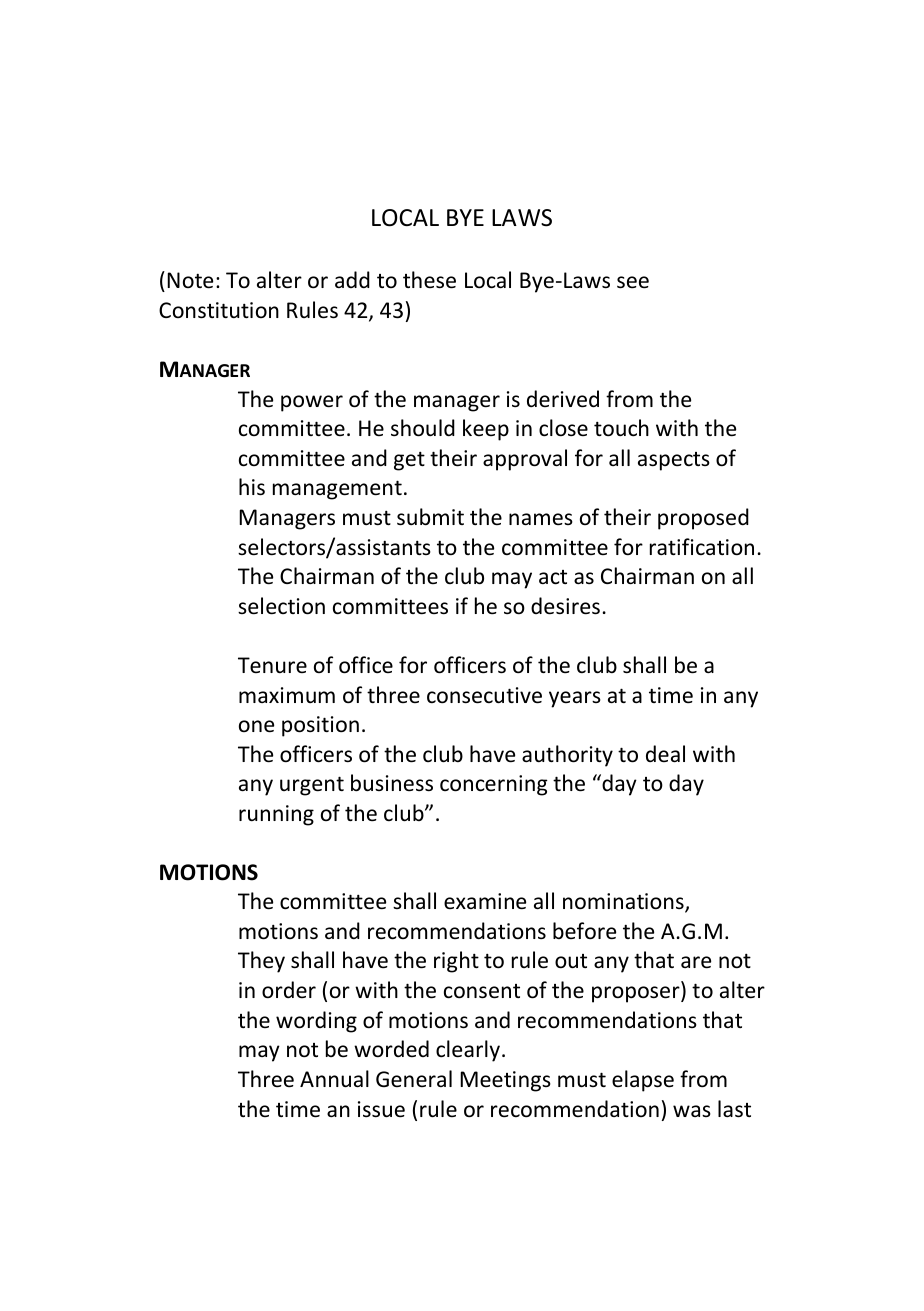 The image size is (924, 1311). Describe the element at coordinates (643, 1081) in the page. I see `elapse` at that location.
